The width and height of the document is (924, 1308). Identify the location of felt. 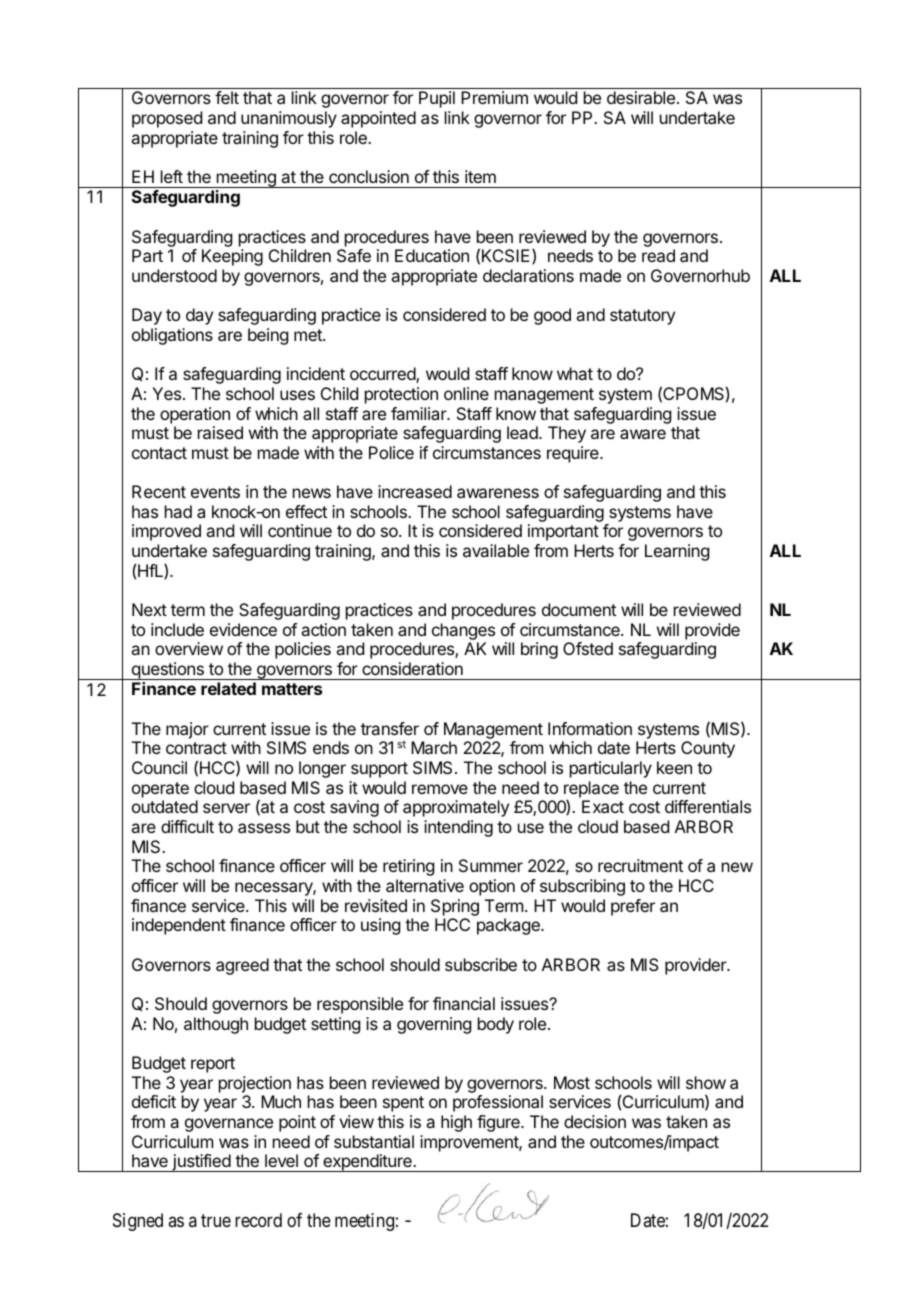
(227, 97).
